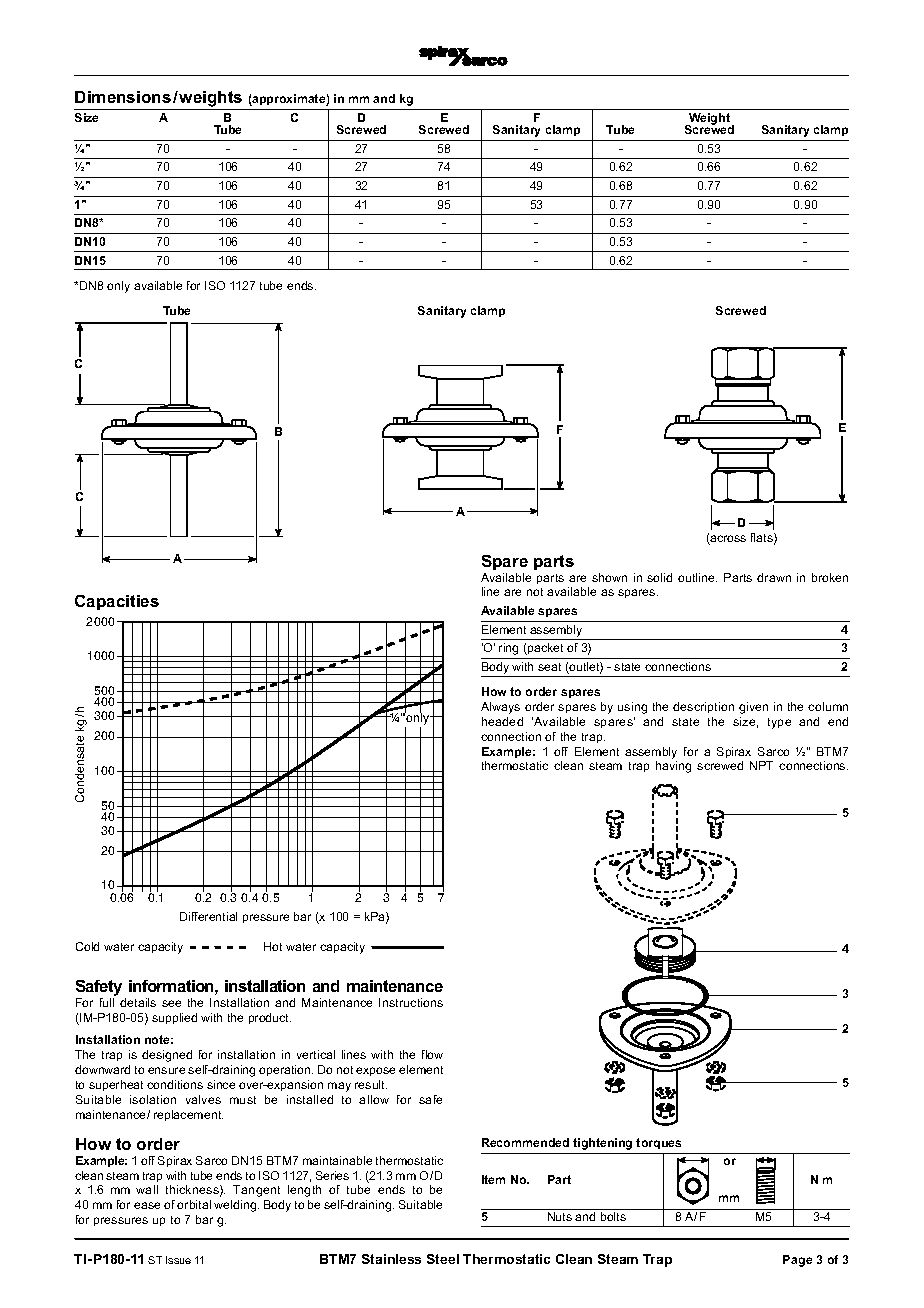 The height and width of the page is (1308, 924). What do you see at coordinates (609, 577) in the page?
I see `shown` at bounding box center [609, 577].
